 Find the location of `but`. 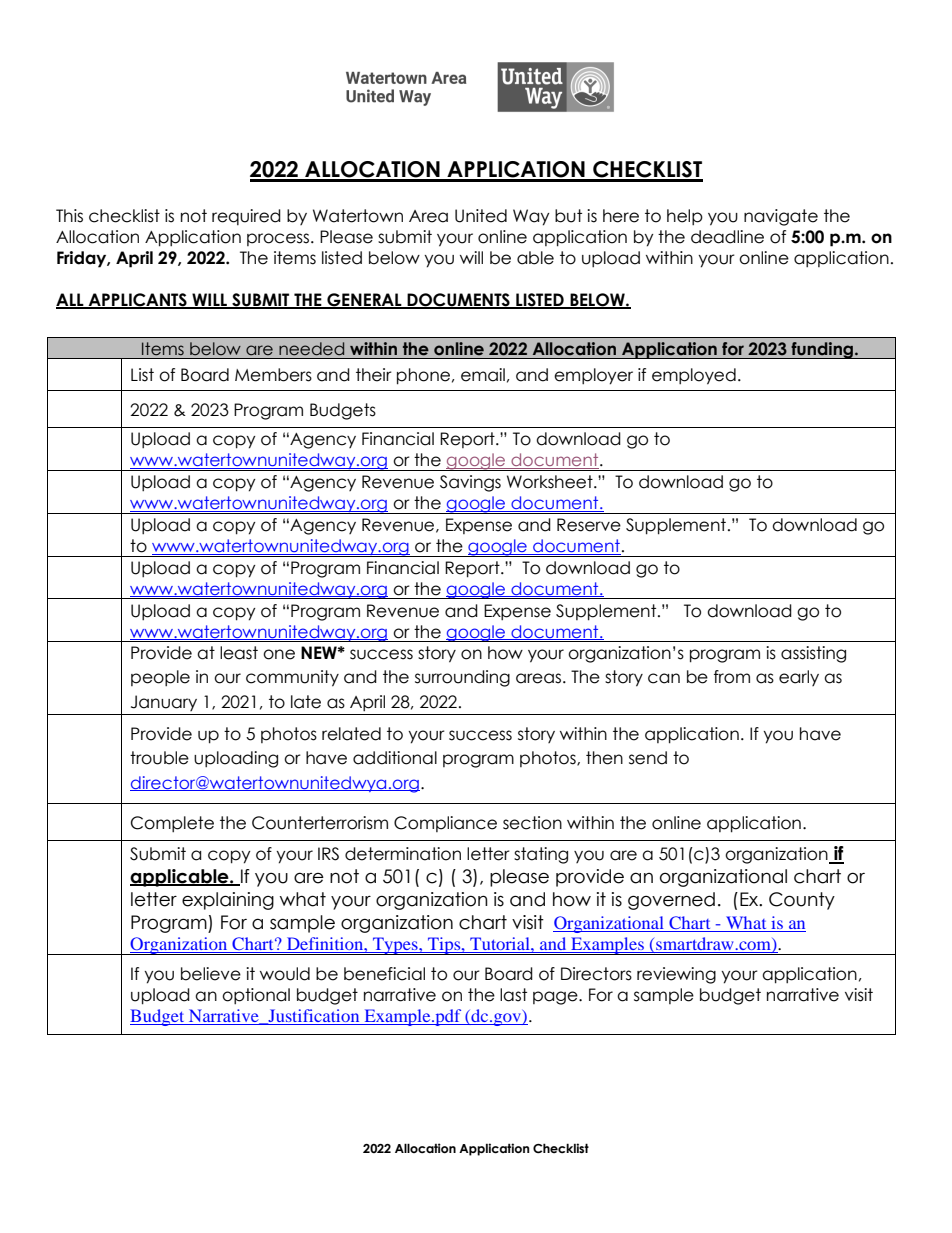

but is located at coordinates (568, 216).
